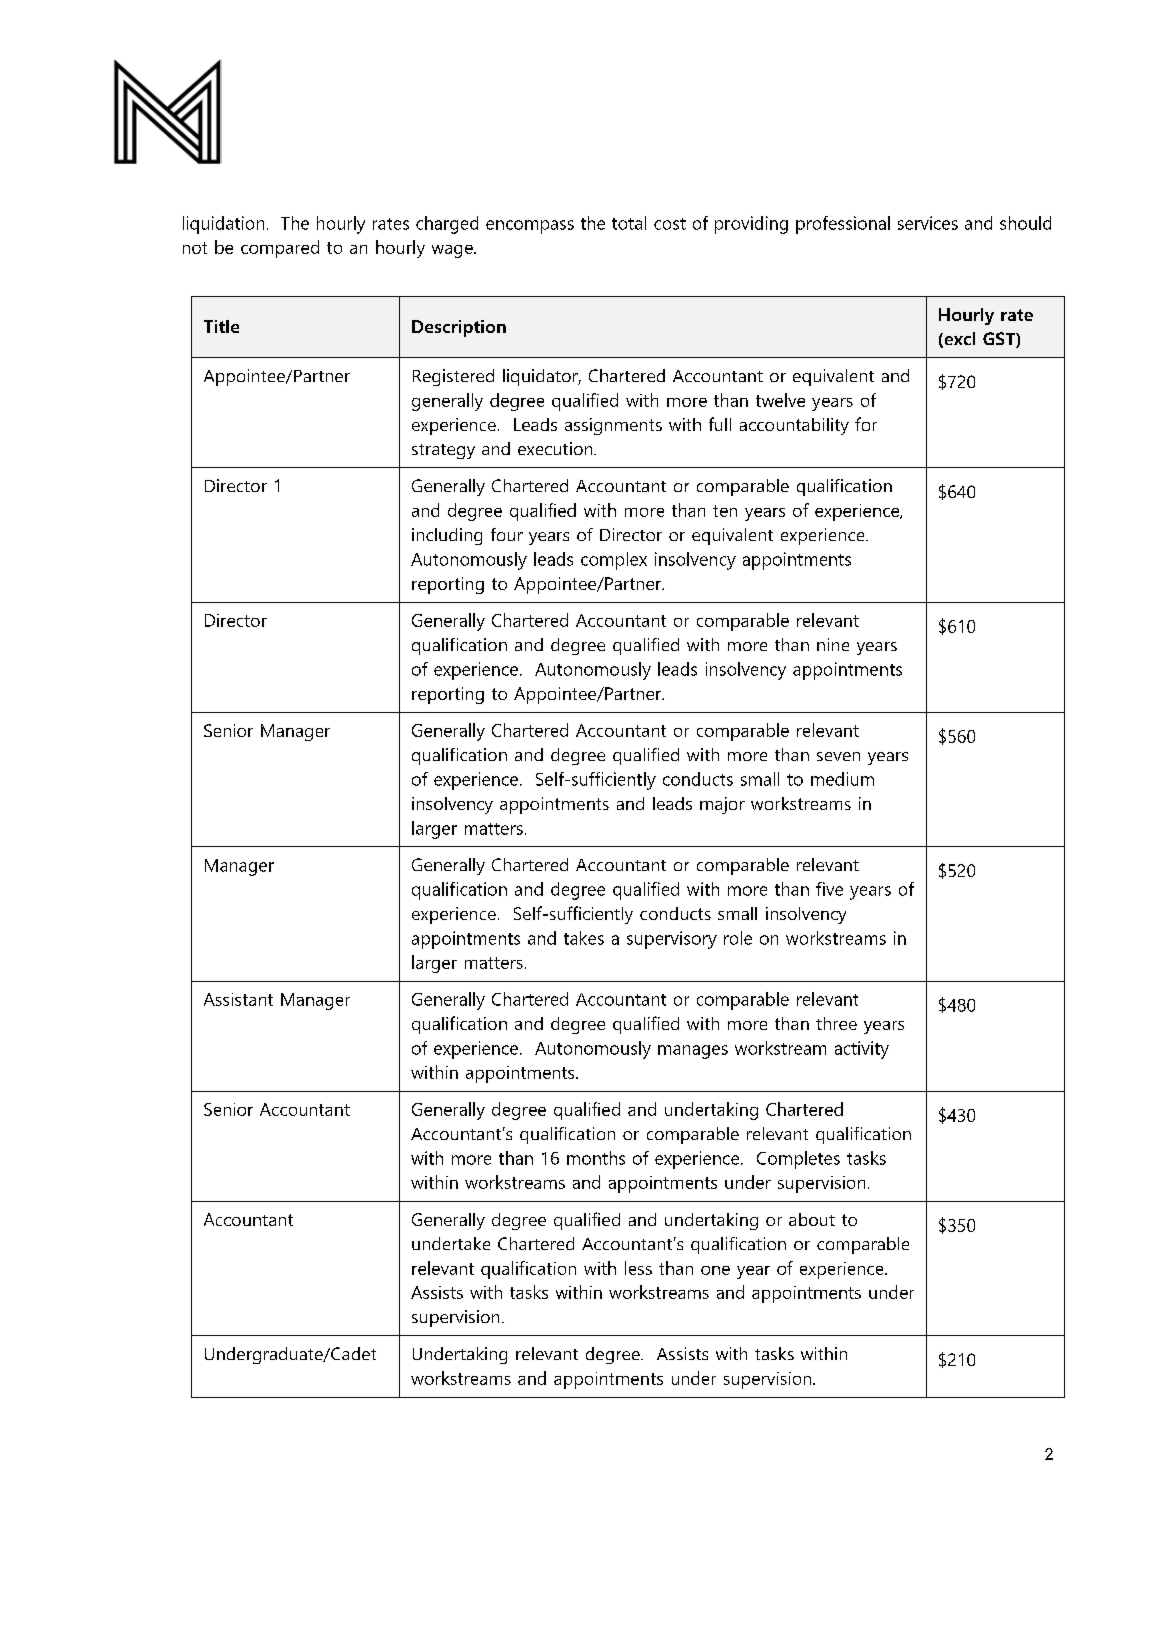 This document has height=1646, width=1164. I want to click on seven, so click(838, 756).
